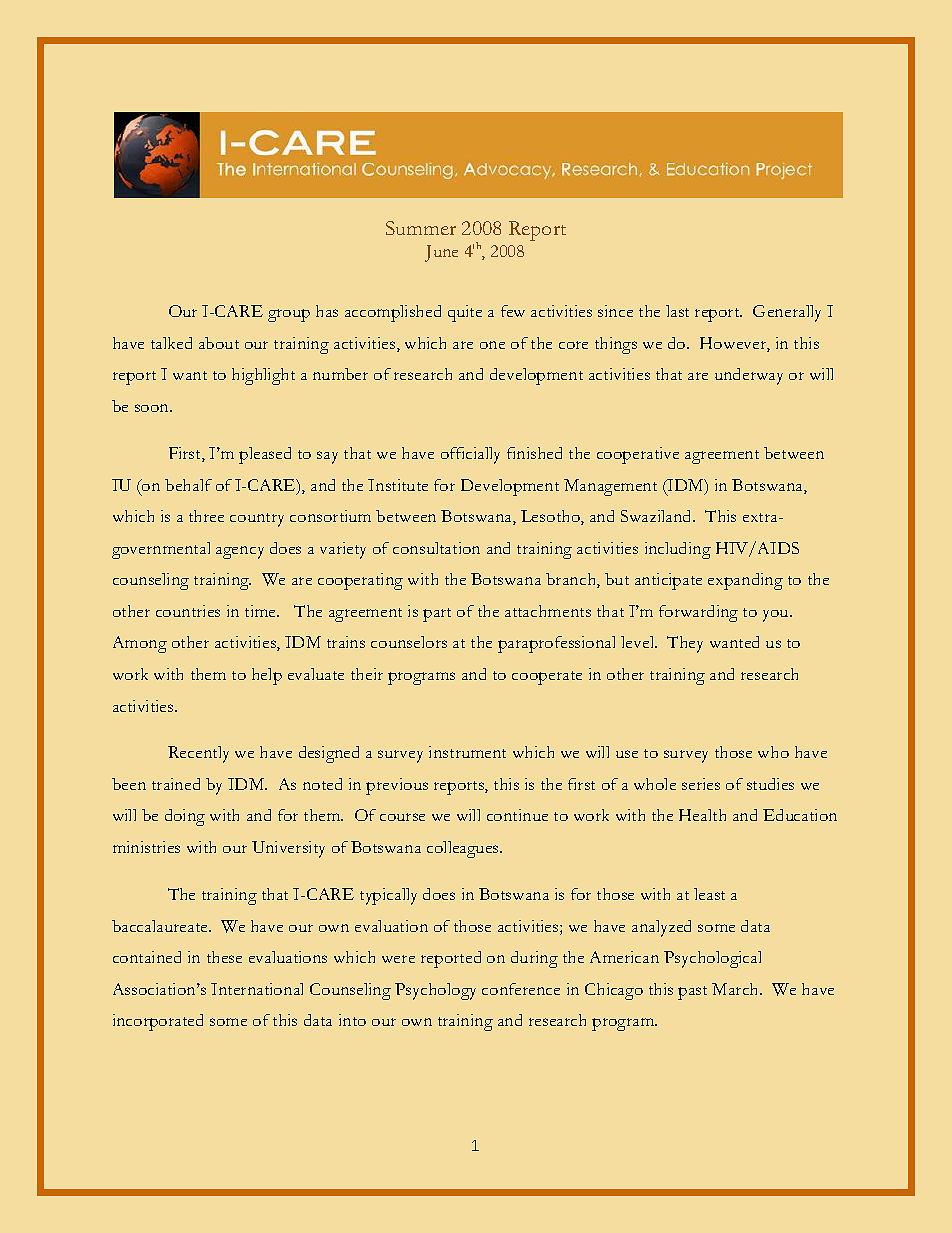 The width and height of the screenshot is (952, 1233). What do you see at coordinates (685, 644) in the screenshot?
I see `They` at bounding box center [685, 644].
